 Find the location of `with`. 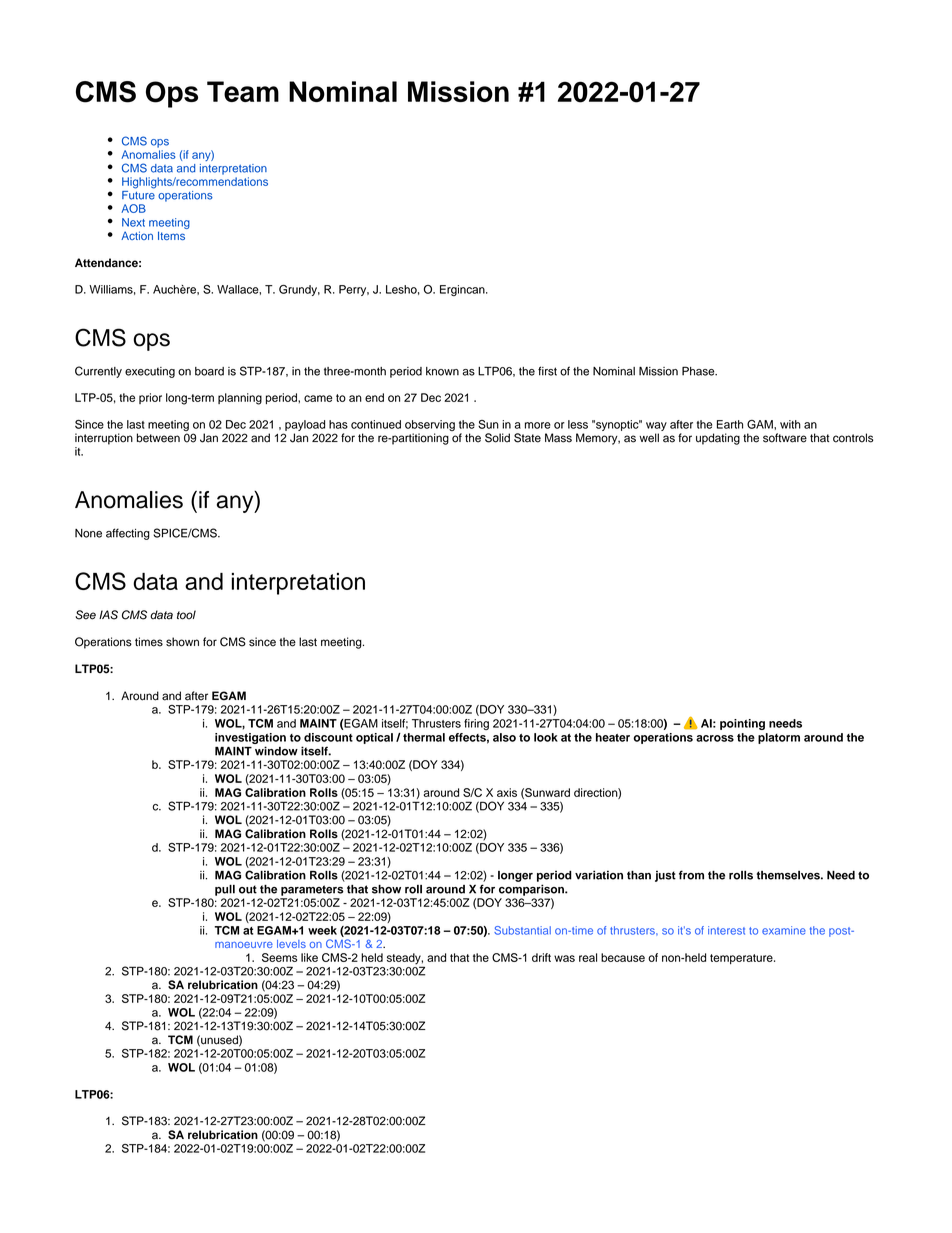

with is located at coordinates (790, 424).
